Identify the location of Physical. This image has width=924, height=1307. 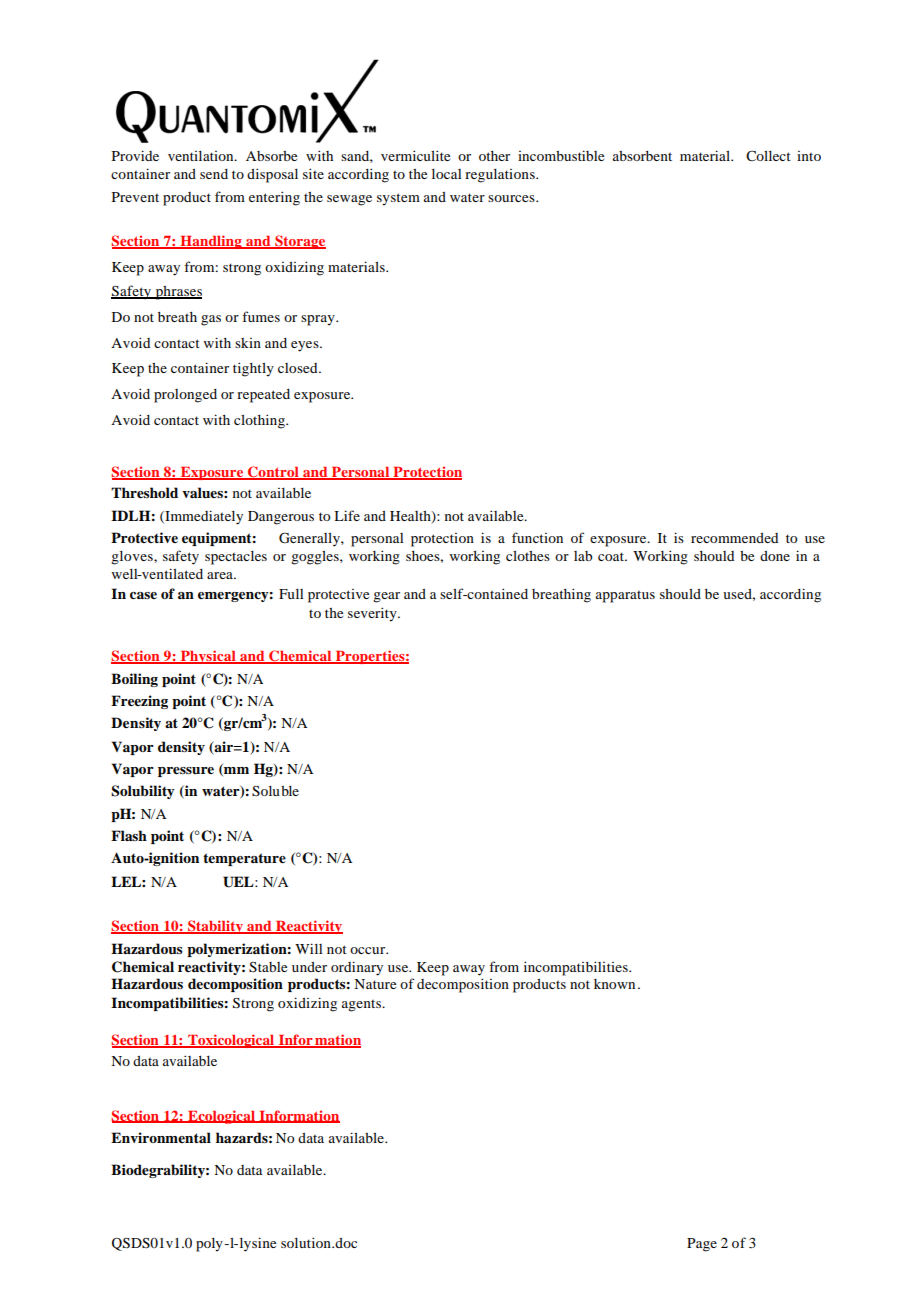
(208, 657).
